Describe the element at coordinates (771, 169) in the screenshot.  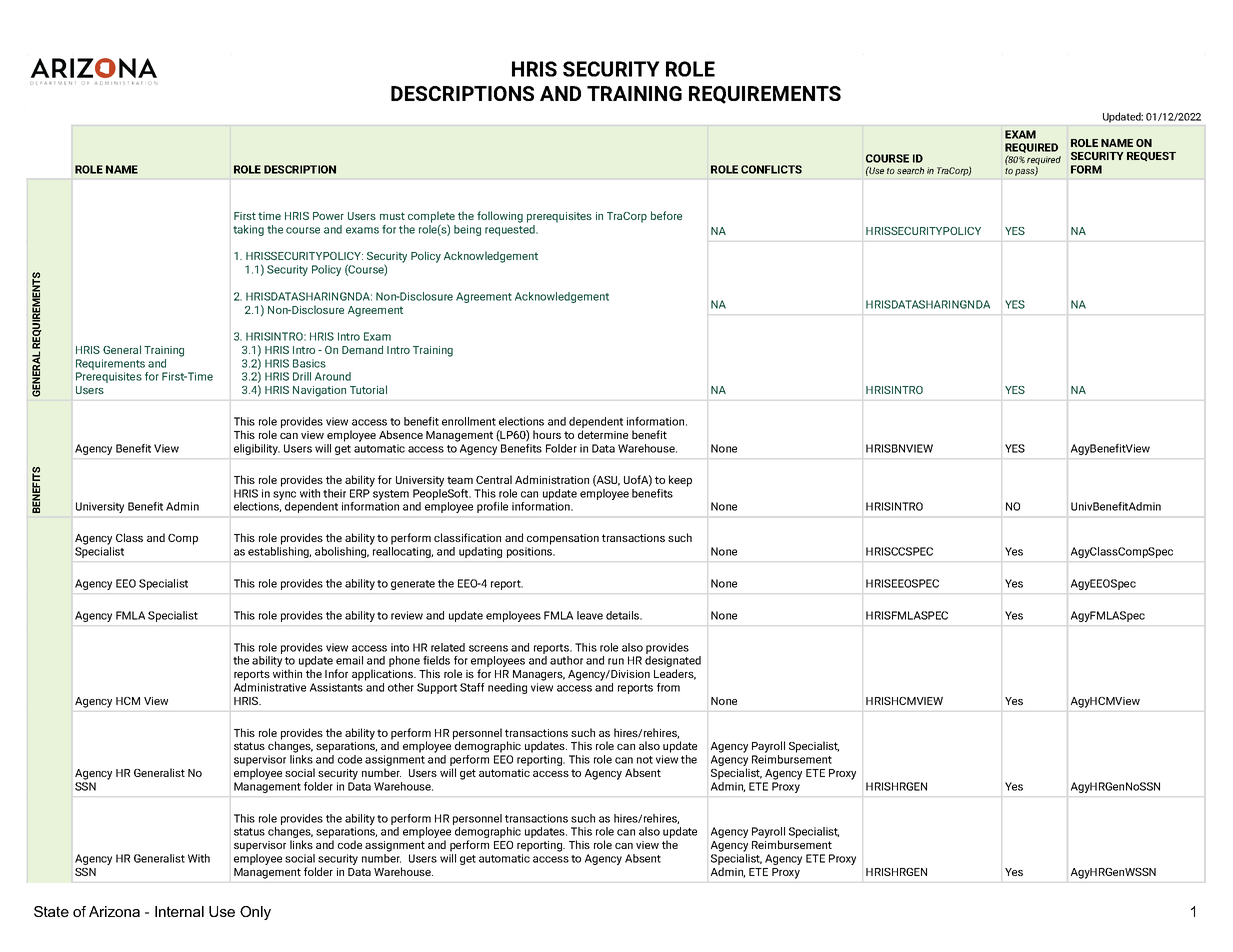
I see `CONFLICTS` at that location.
